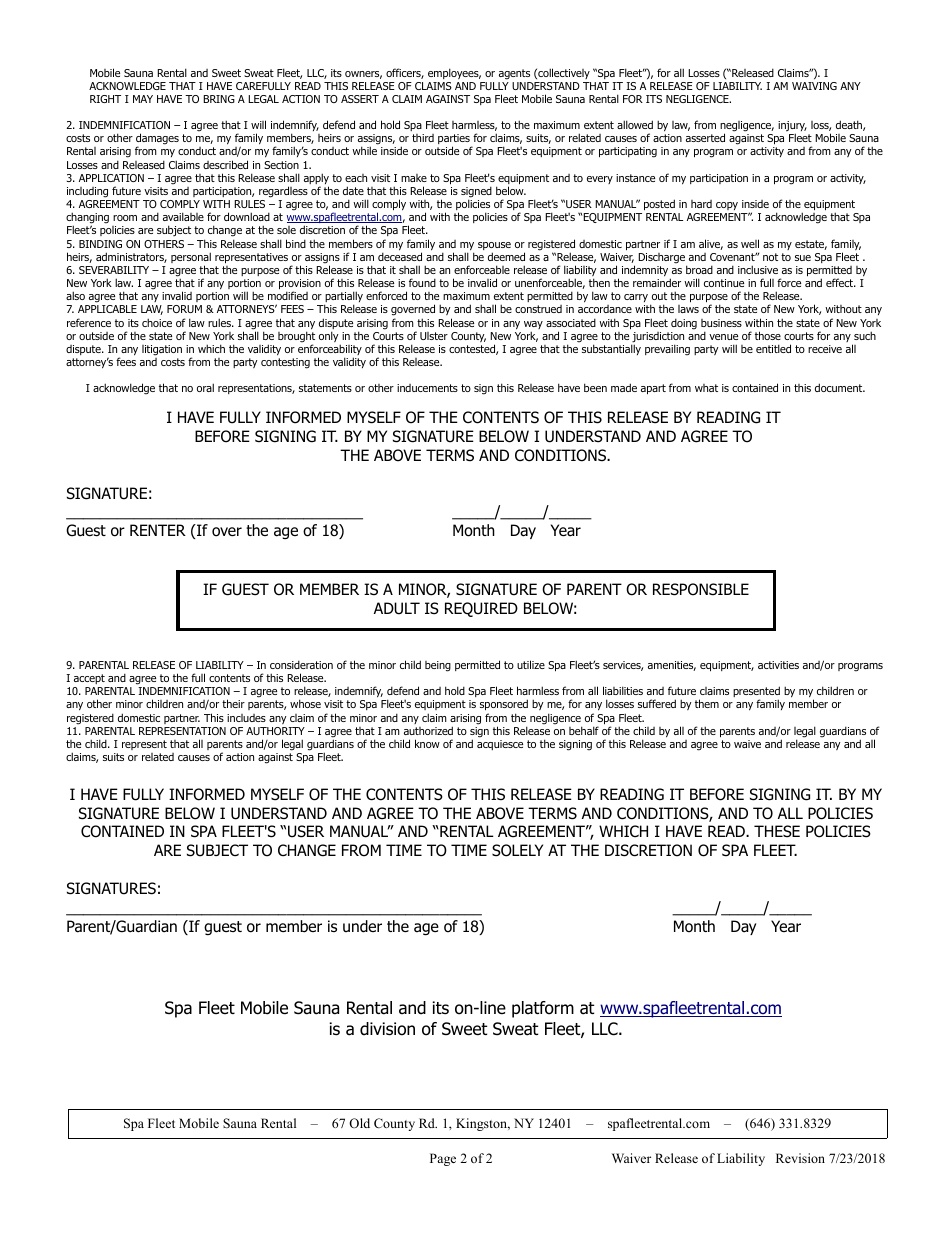 Image resolution: width=952 pixels, height=1233 pixels. What do you see at coordinates (454, 141) in the screenshot?
I see `parties` at bounding box center [454, 141].
